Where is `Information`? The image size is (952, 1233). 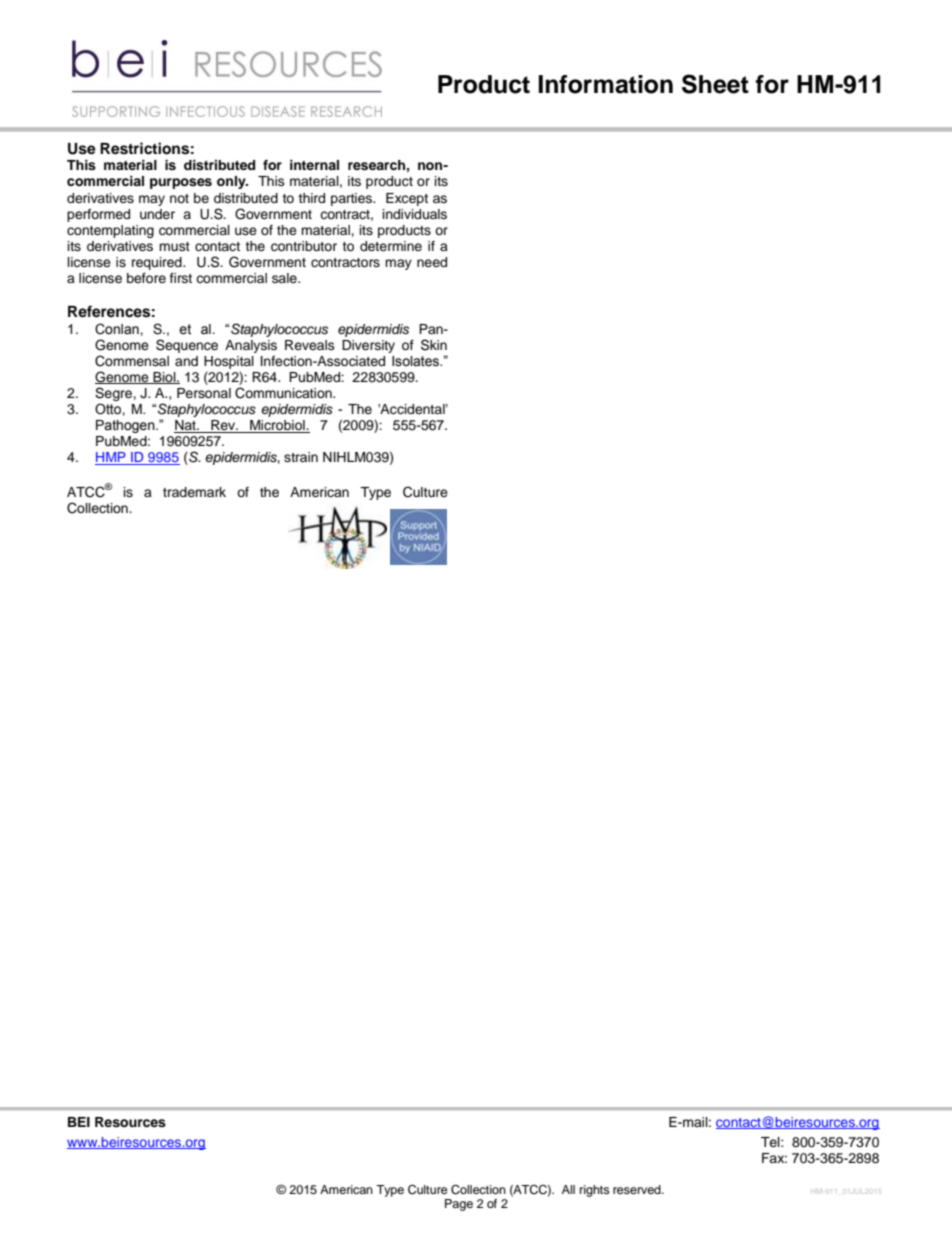 Information is located at coordinates (605, 84).
